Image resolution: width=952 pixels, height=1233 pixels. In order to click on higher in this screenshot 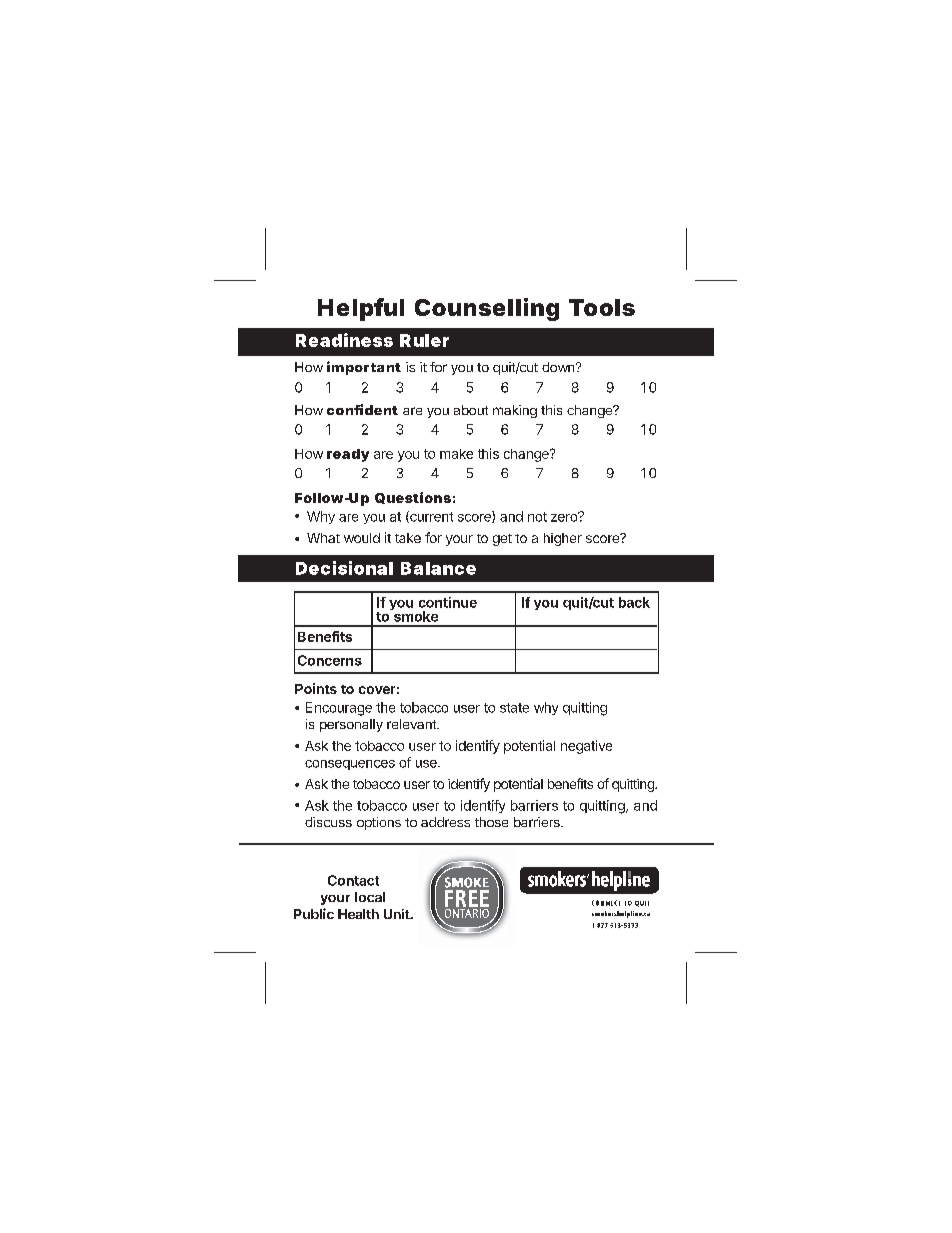, I will do `click(563, 539)`.
